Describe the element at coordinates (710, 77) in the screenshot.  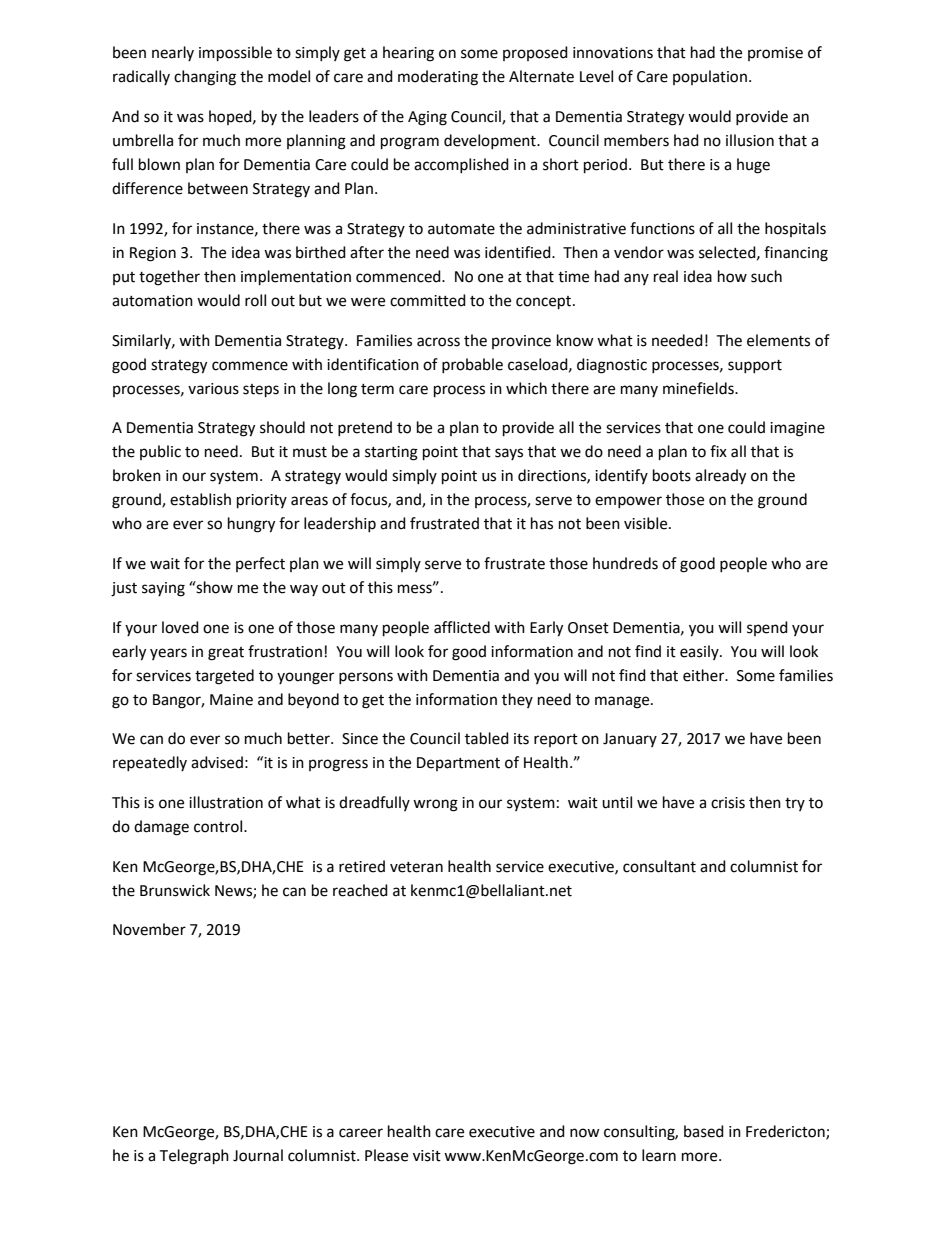
I see `population` at that location.
